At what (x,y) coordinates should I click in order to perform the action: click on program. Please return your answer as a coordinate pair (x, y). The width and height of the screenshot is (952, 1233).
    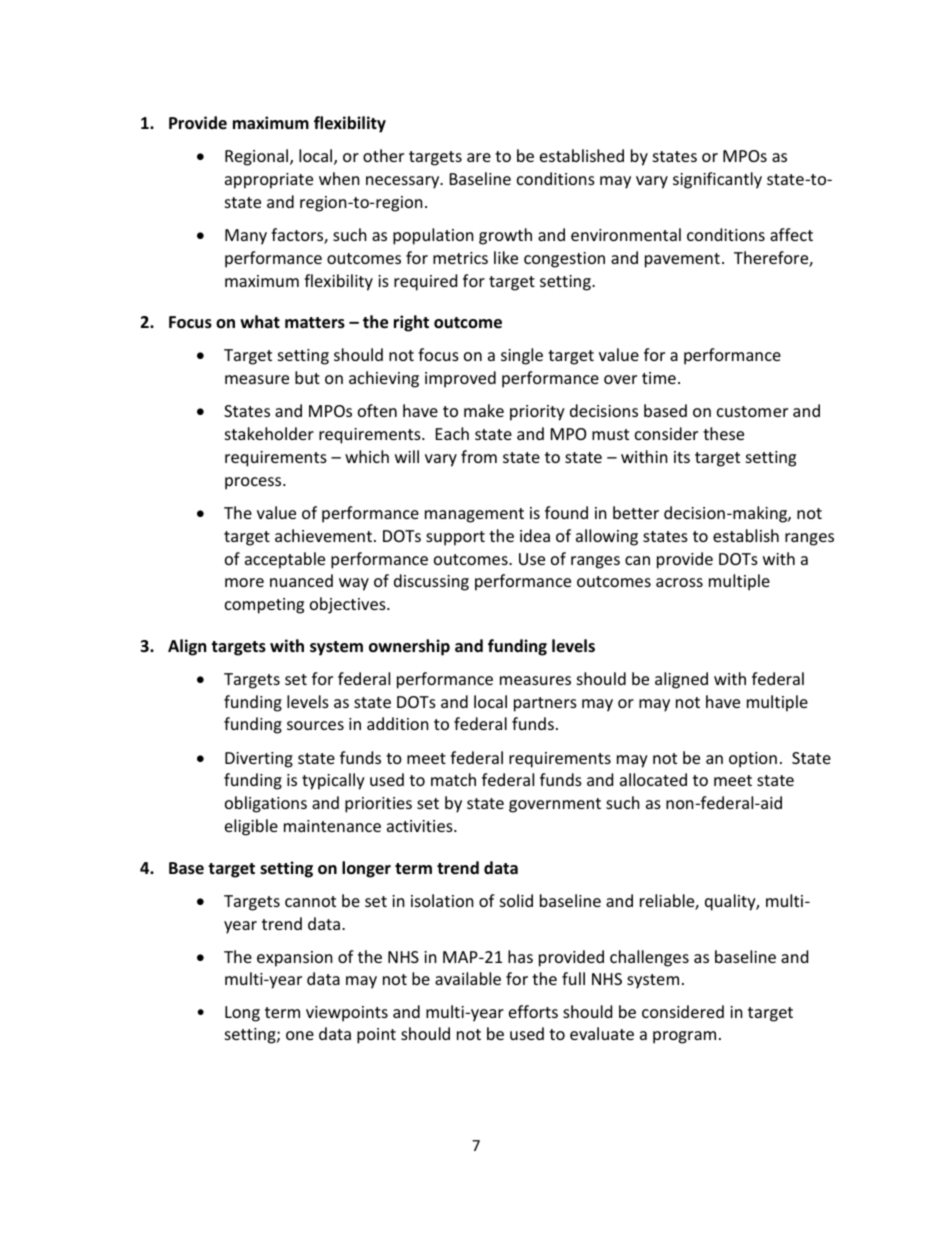
    Looking at the image, I should click on (684, 1037).
